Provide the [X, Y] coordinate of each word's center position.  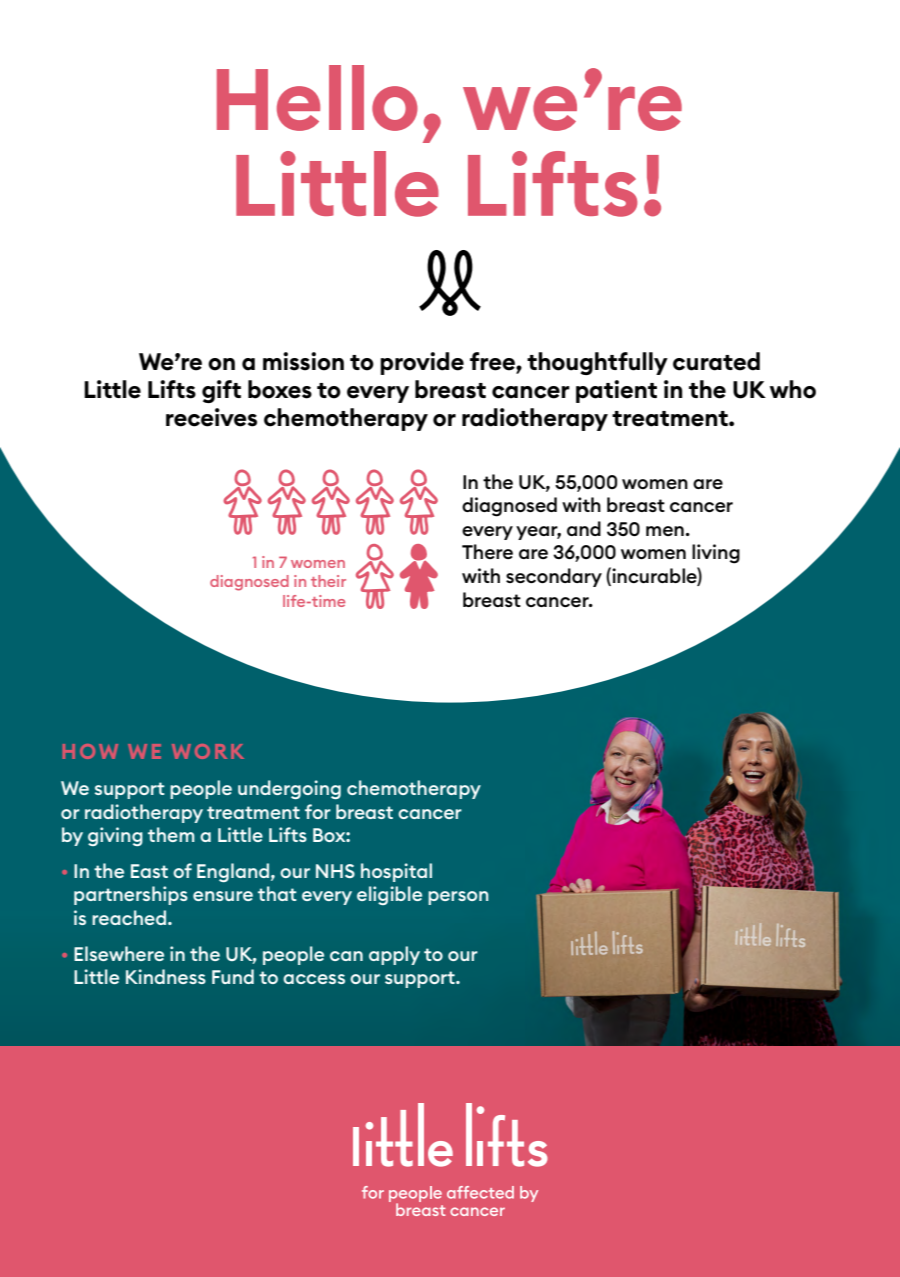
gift [221, 391]
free [493, 362]
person [458, 898]
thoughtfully [597, 363]
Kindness [166, 976]
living [716, 554]
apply [394, 955]
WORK [208, 751]
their [328, 581]
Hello [317, 98]
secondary [554, 577]
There [487, 551]
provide [422, 363]
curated [716, 361]
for [318, 811]
